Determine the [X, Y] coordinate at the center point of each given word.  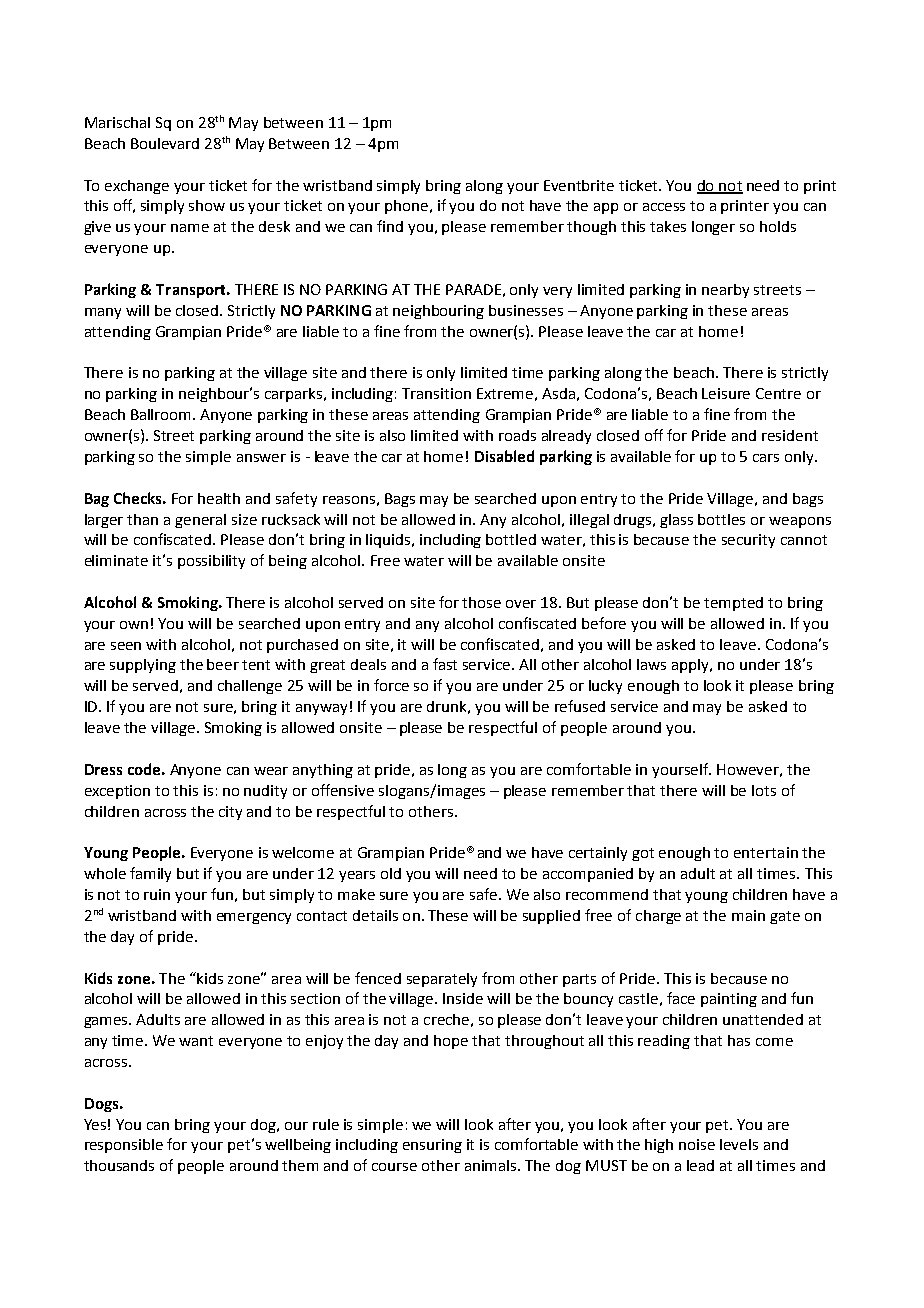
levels [739, 1144]
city [230, 813]
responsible [124, 1146]
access [664, 207]
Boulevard [165, 143]
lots [764, 790]
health [219, 498]
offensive [343, 790]
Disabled [504, 456]
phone [408, 207]
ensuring [432, 1146]
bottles [721, 519]
